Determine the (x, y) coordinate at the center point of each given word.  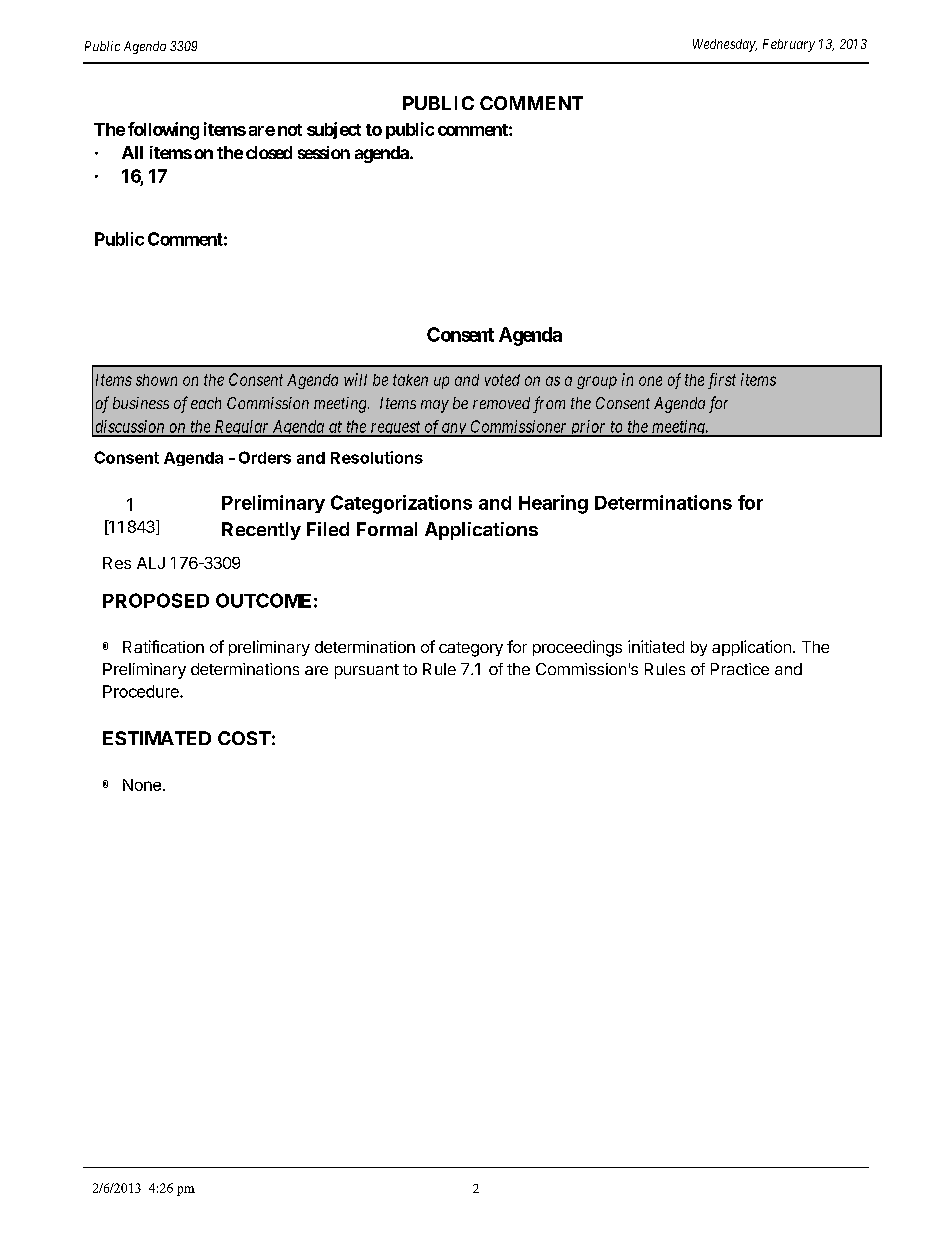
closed (269, 152)
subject (334, 130)
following (163, 131)
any (454, 430)
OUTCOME (263, 600)
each (206, 403)
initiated (656, 646)
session (324, 152)
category (471, 649)
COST (244, 738)
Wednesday (725, 45)
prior (588, 428)
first (722, 381)
